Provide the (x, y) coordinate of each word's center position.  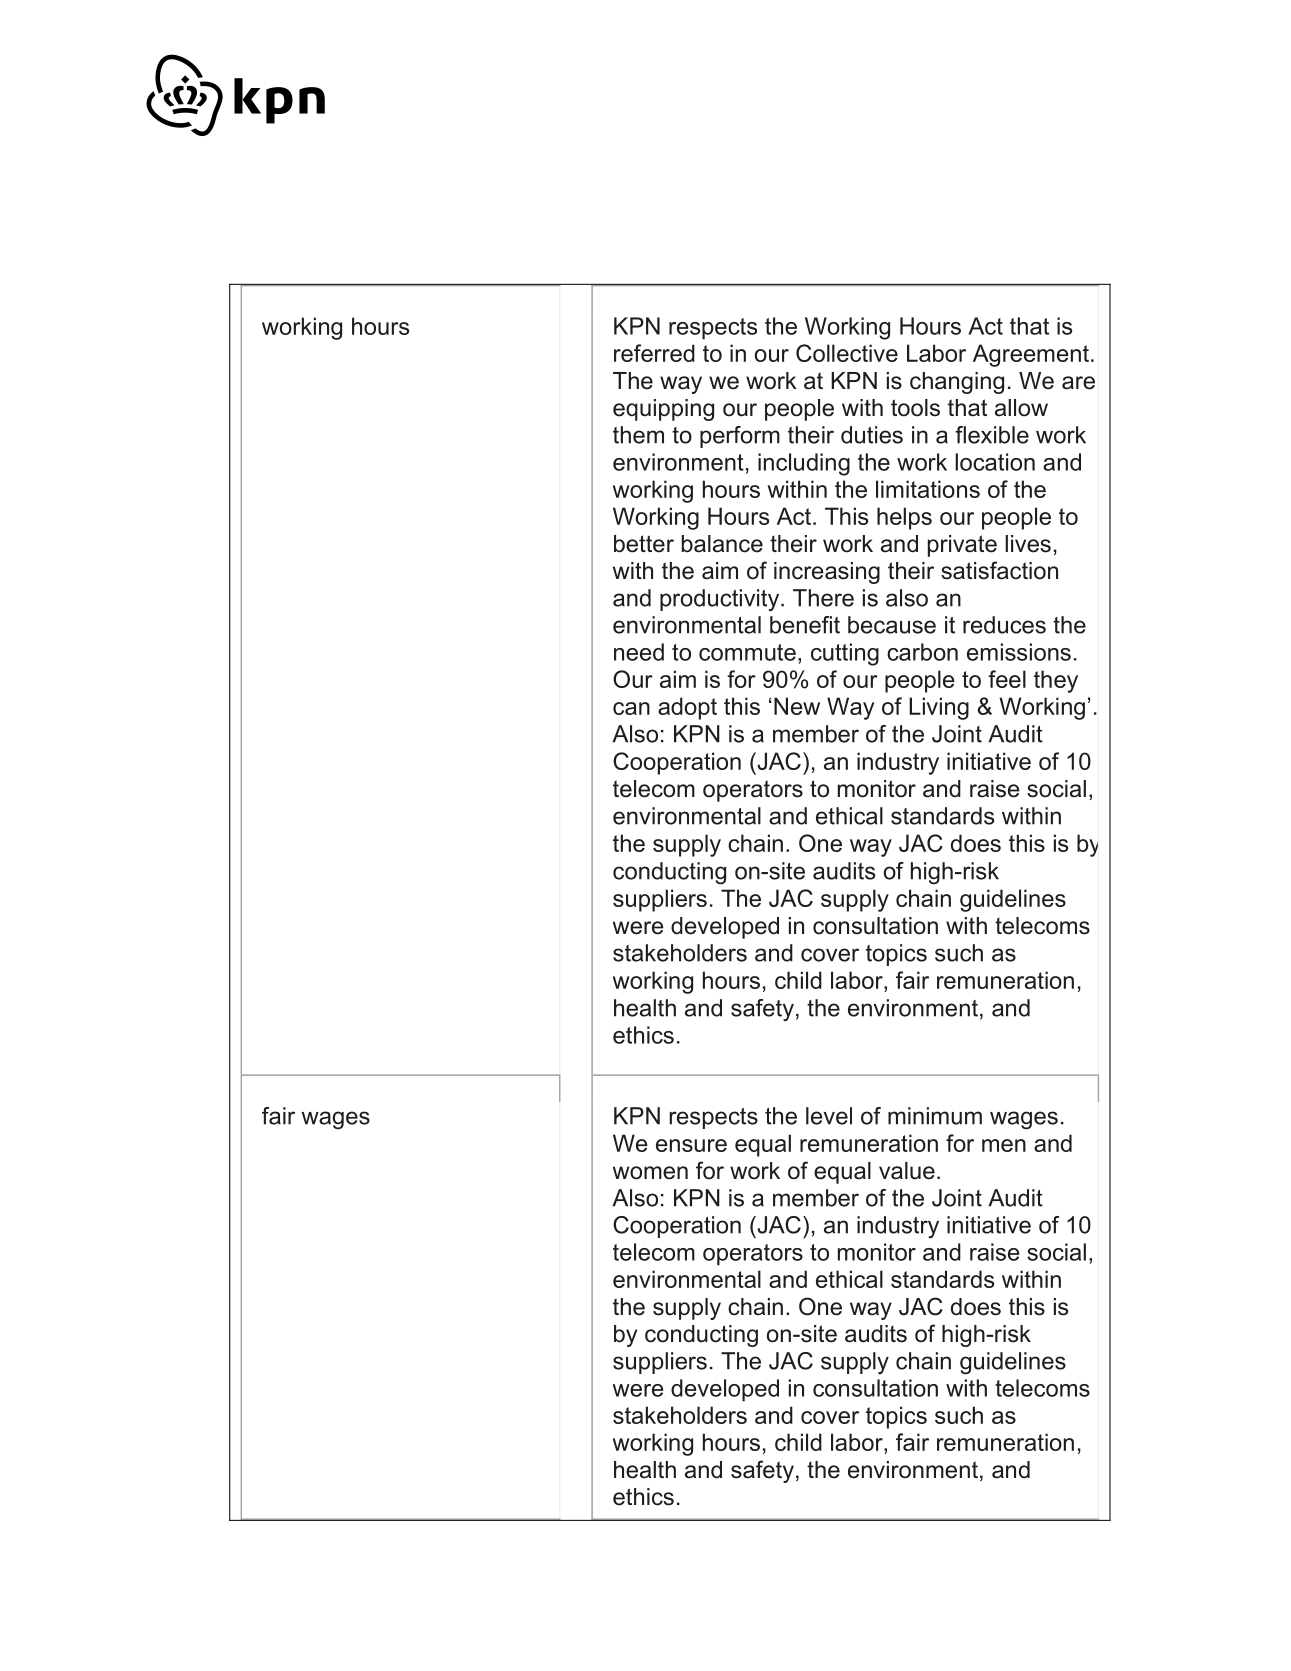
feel (1007, 679)
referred (654, 353)
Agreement (1031, 355)
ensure (691, 1145)
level (829, 1116)
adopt (687, 708)
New (797, 706)
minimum (935, 1116)
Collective (847, 353)
